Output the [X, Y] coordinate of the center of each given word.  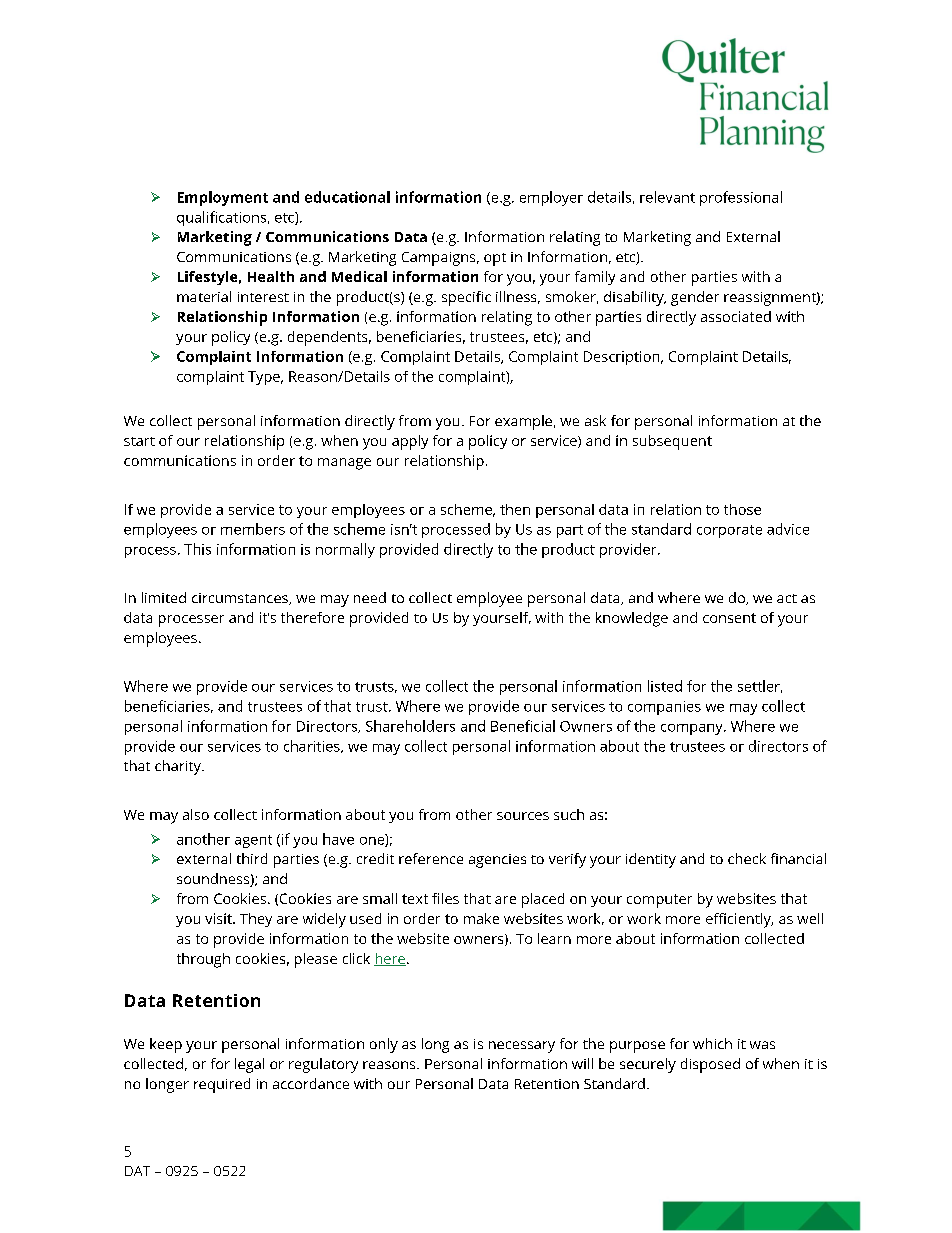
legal [249, 1065]
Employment [223, 198]
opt [495, 259]
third [252, 858]
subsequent [672, 442]
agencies [497, 861]
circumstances [241, 599]
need [370, 597]
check [747, 858]
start [139, 441]
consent [729, 618]
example [523, 422]
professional [741, 198]
